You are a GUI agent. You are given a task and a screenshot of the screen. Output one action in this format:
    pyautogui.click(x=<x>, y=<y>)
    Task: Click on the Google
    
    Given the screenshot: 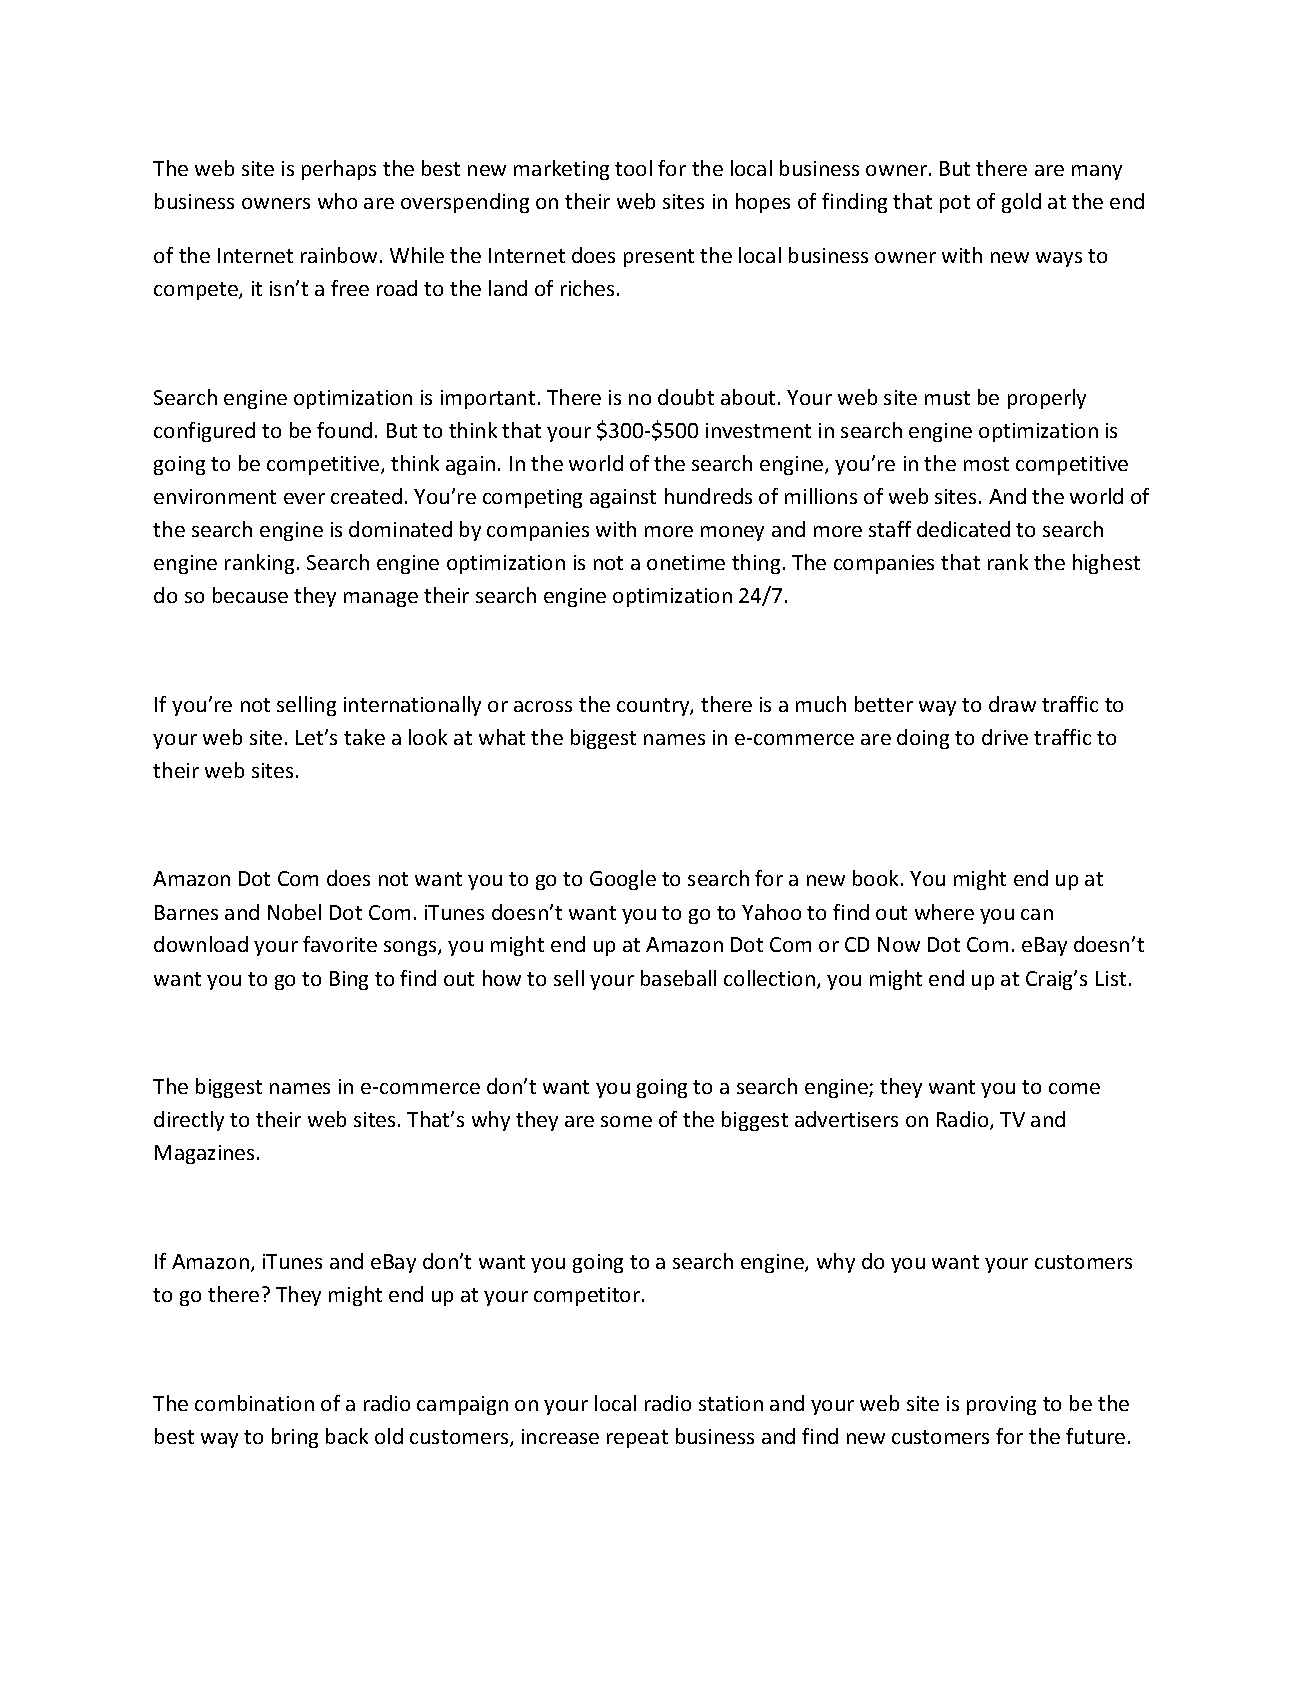 What is the action you would take?
    pyautogui.click(x=623, y=880)
